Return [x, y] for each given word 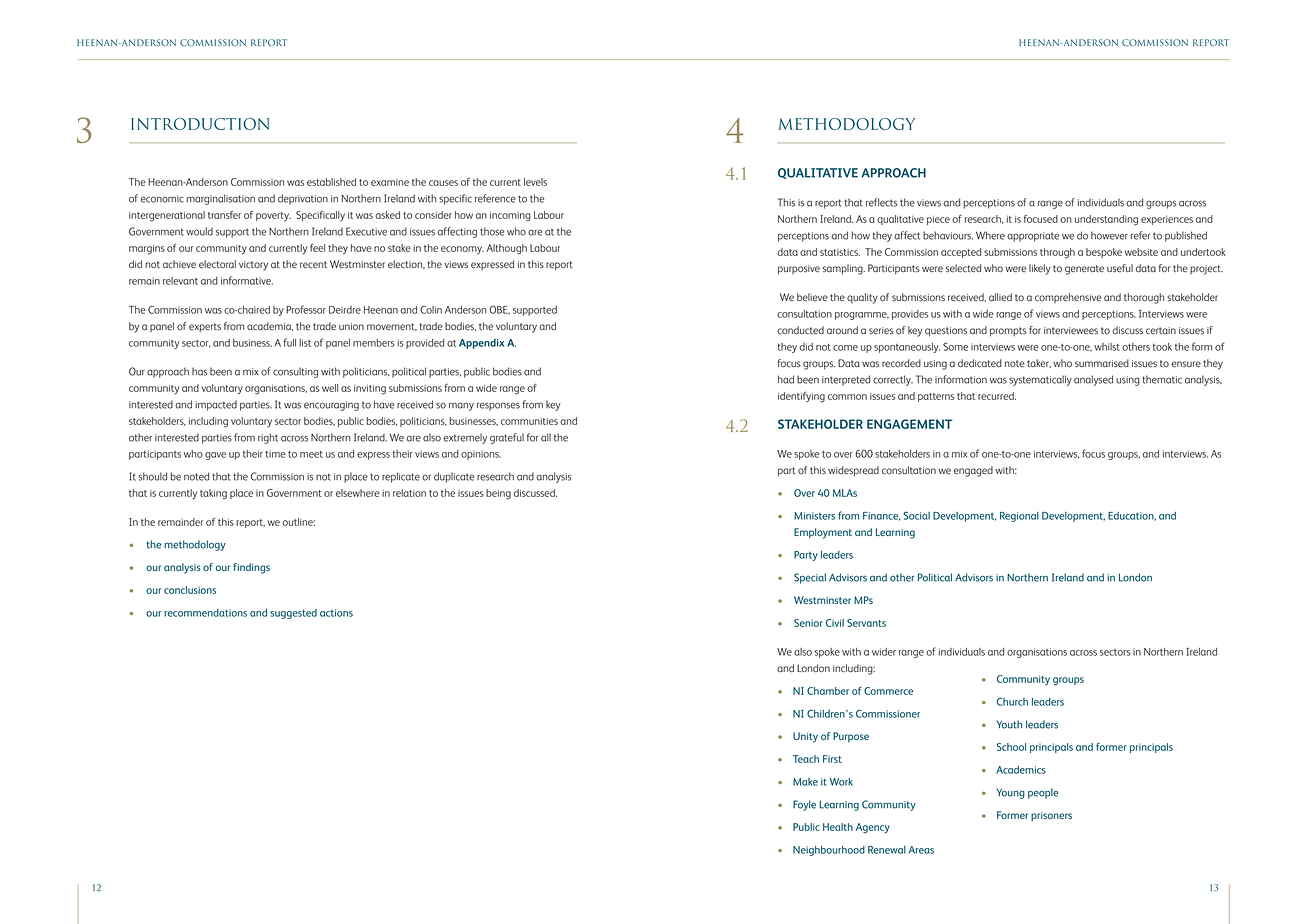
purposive [799, 270]
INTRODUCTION [200, 124]
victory [253, 266]
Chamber [828, 691]
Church [1012, 701]
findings [251, 568]
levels [535, 182]
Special [810, 578]
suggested [293, 614]
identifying [801, 397]
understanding [1106, 220]
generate [1084, 270]
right [268, 438]
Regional [1019, 517]
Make [805, 782]
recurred [997, 396]
